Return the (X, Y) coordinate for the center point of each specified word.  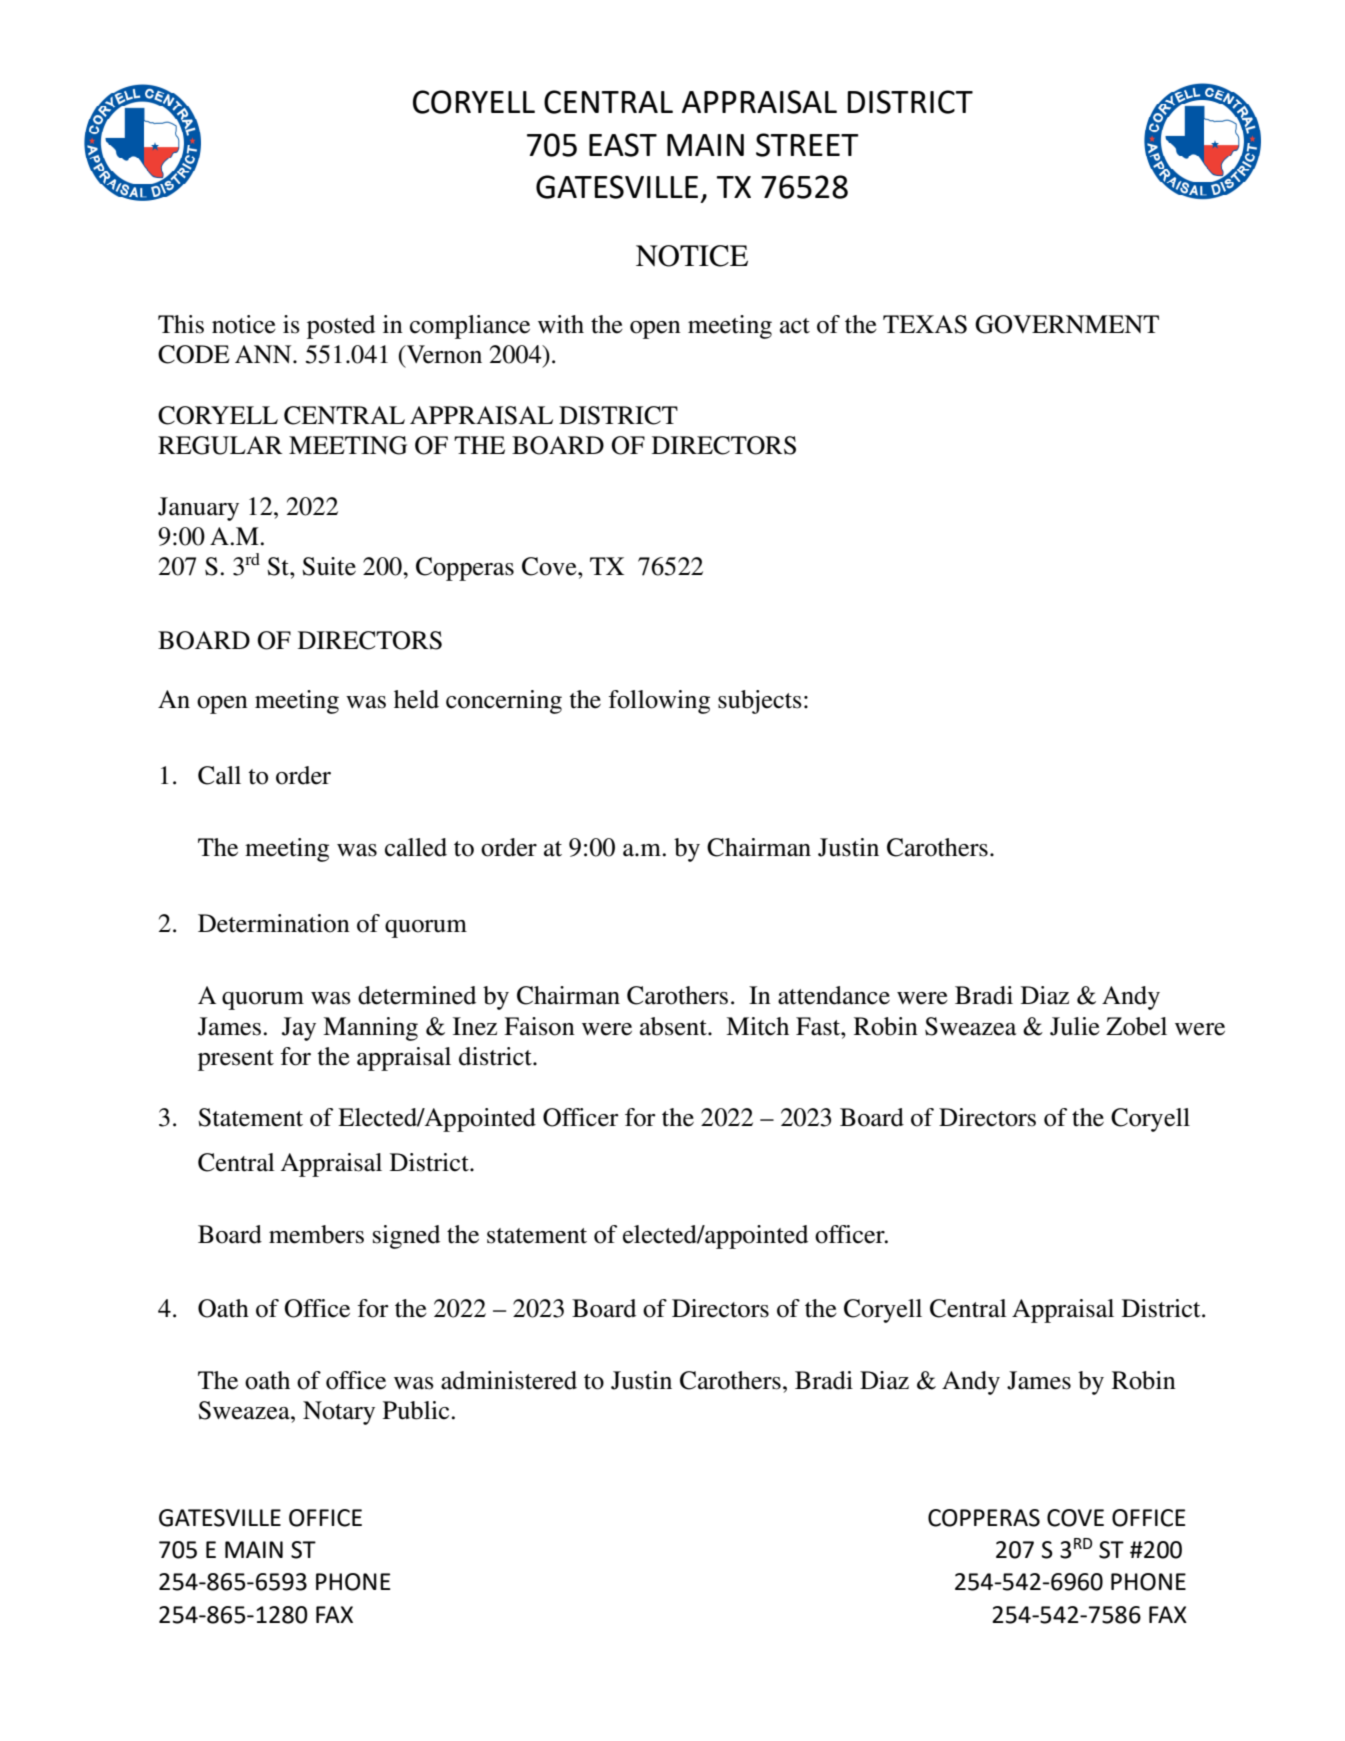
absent (674, 1026)
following (659, 702)
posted (341, 327)
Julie (1075, 1026)
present (236, 1060)
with (561, 324)
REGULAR (220, 445)
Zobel (1136, 1026)
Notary (339, 1413)
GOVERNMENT (1067, 324)
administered (509, 1380)
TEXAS (925, 324)
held (416, 699)
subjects (760, 702)
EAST (623, 145)
